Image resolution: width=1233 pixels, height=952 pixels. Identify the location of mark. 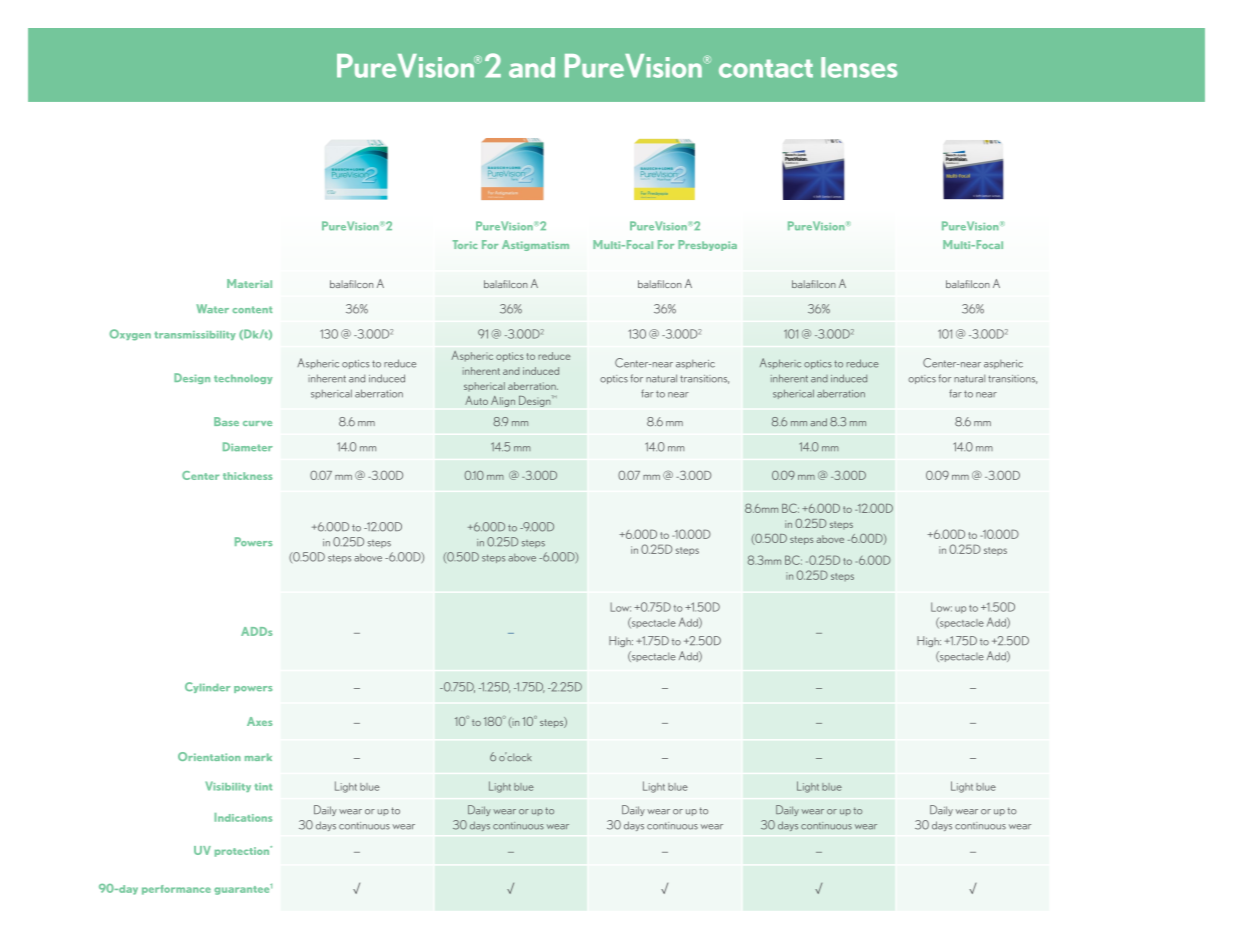
(258, 757).
